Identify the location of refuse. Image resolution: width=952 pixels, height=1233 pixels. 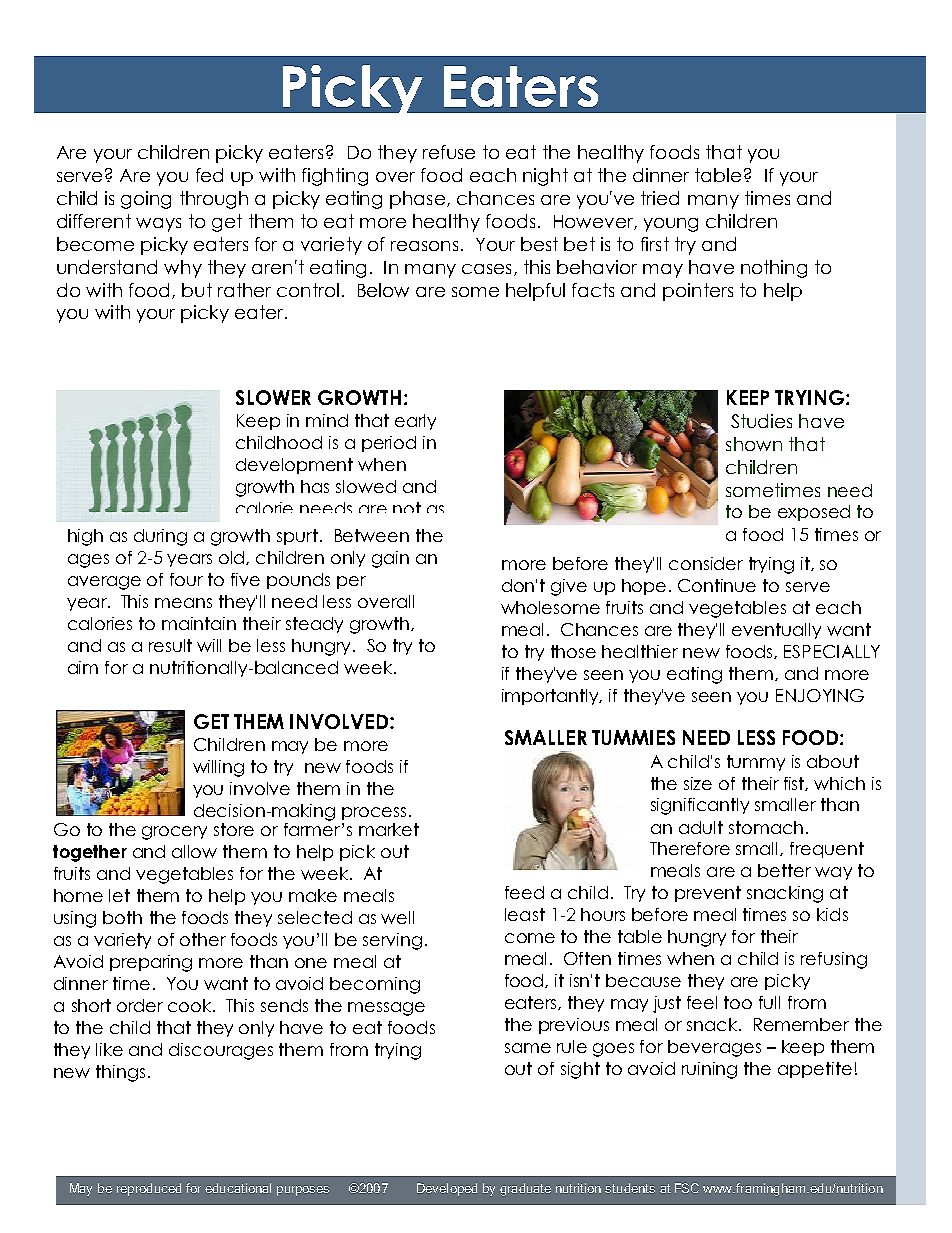
(449, 152).
